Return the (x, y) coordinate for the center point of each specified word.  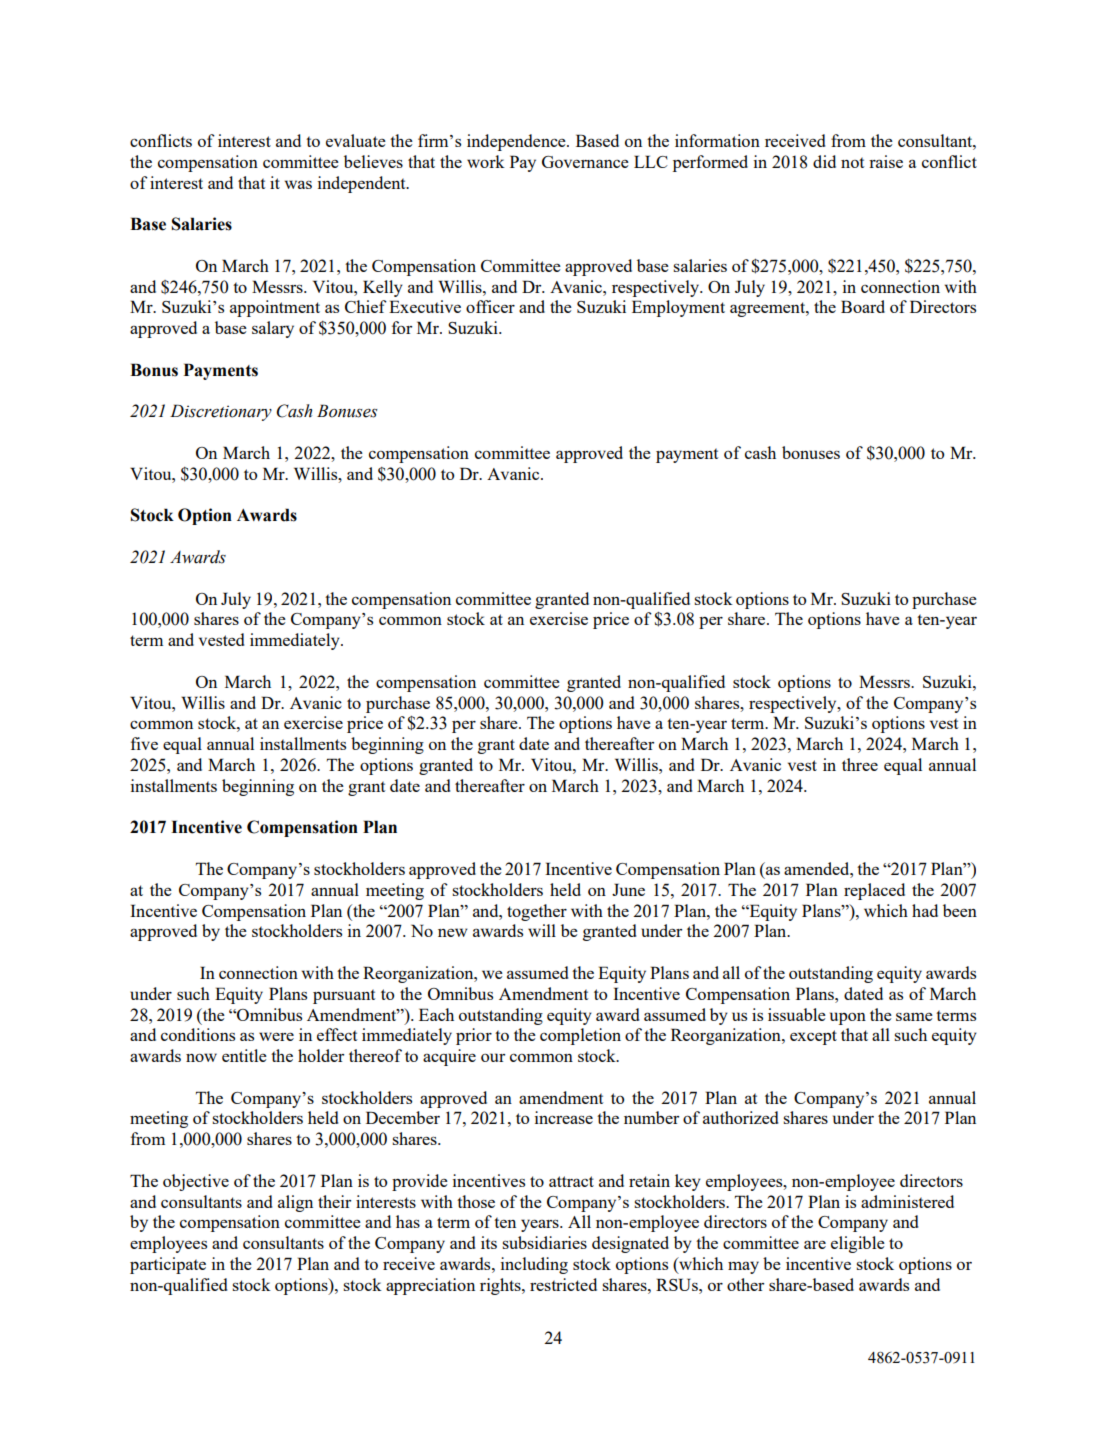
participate (168, 1265)
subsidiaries (544, 1242)
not (852, 162)
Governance (585, 162)
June (628, 889)
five (144, 743)
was (298, 184)
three (860, 764)
